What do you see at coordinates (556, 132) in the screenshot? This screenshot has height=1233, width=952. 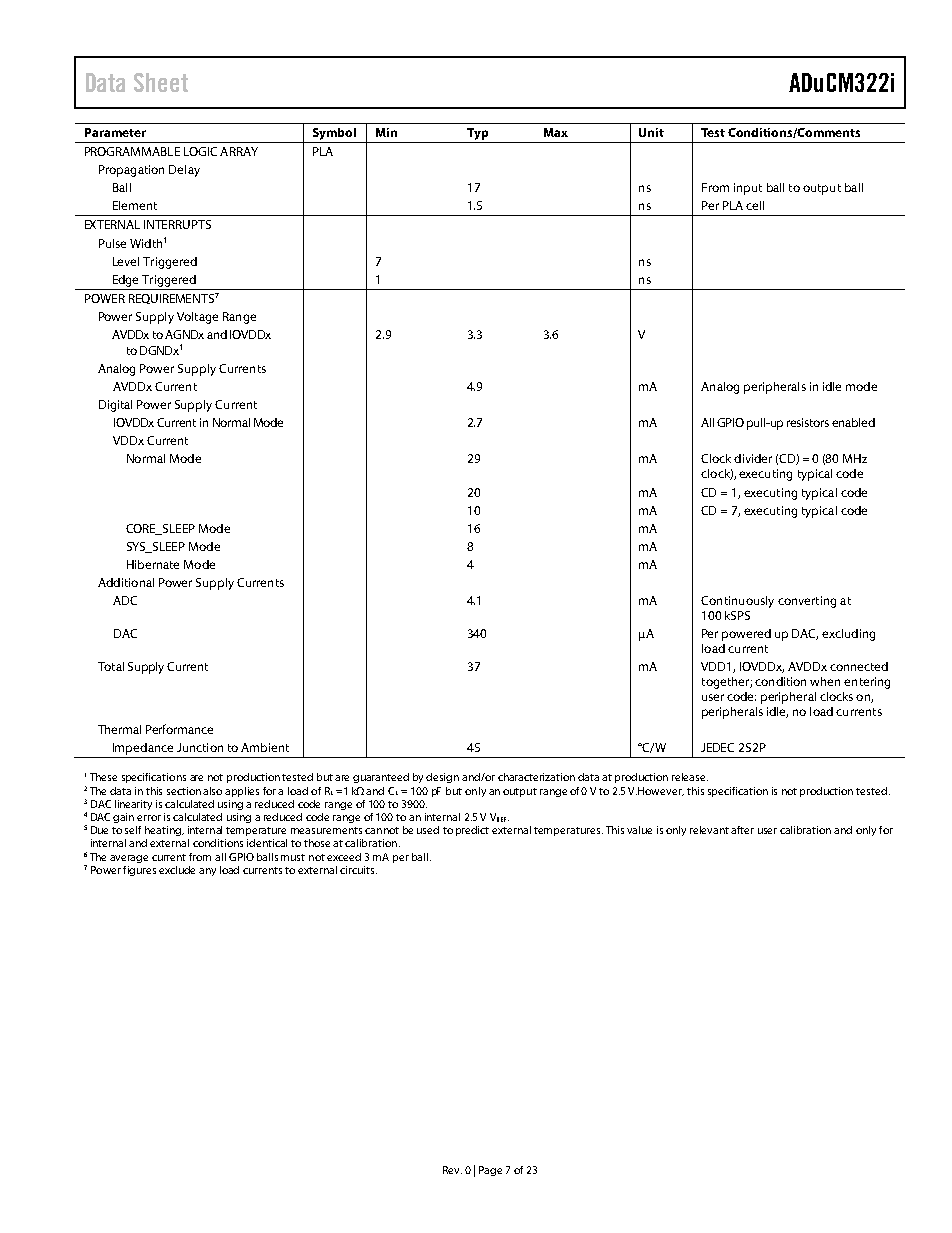 I see `Max` at bounding box center [556, 132].
